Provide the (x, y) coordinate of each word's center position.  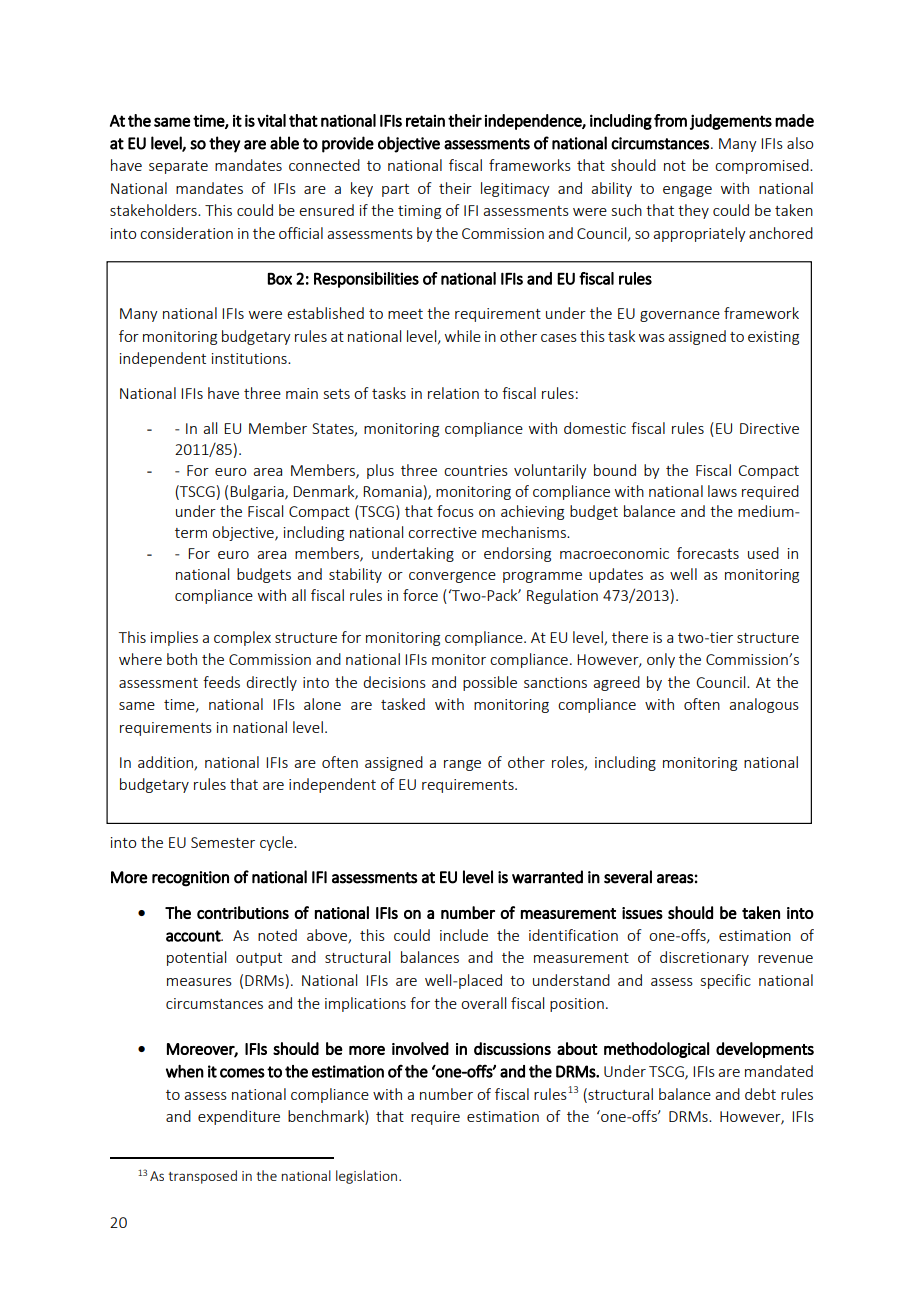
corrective (442, 532)
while (463, 336)
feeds (221, 682)
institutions (250, 358)
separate (178, 167)
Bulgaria (258, 492)
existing (773, 338)
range (462, 765)
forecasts (708, 553)
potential (196, 958)
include (464, 935)
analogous (764, 705)
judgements (731, 122)
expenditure (239, 1117)
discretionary (704, 958)
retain (425, 121)
